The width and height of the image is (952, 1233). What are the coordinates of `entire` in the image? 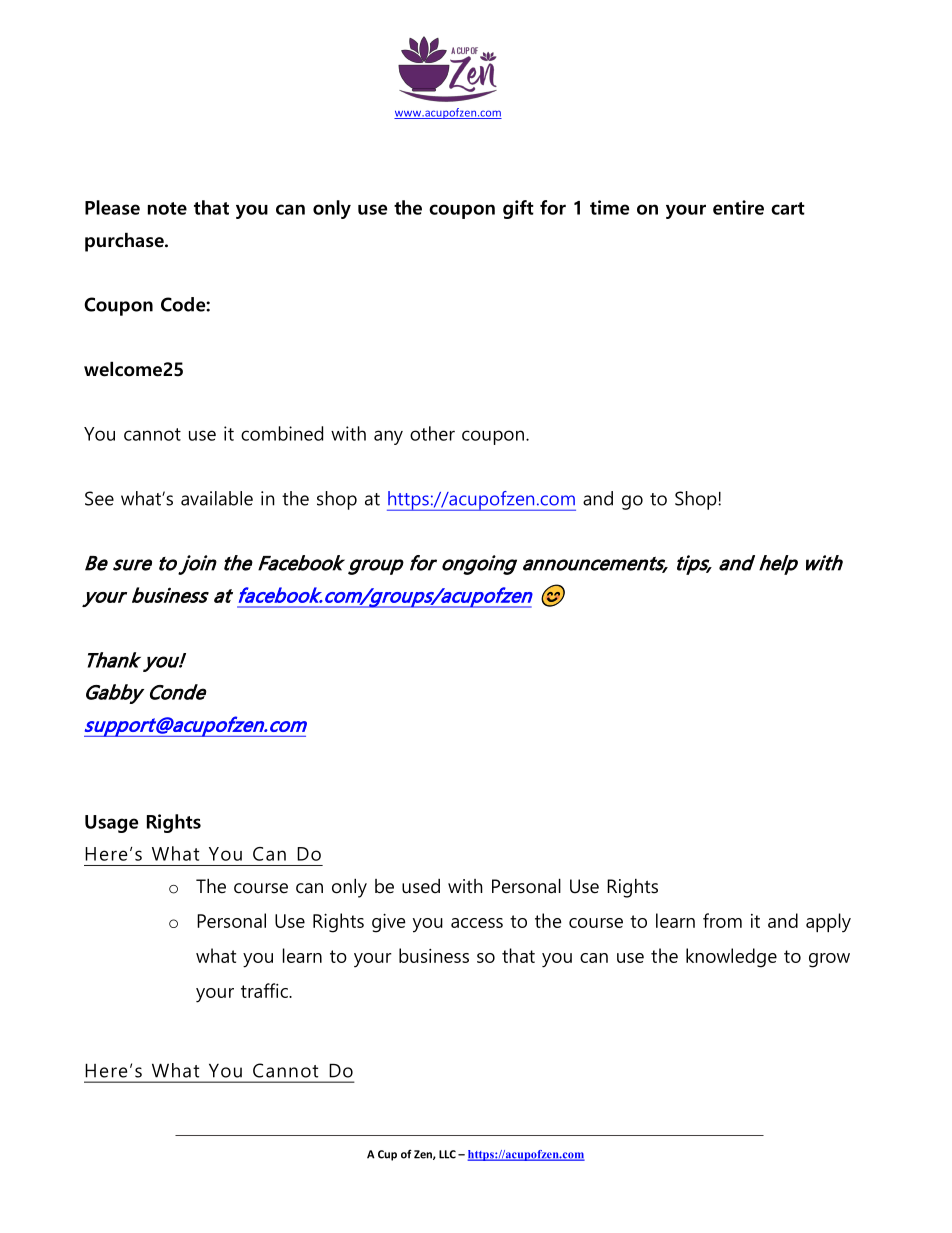 It's located at (738, 207).
